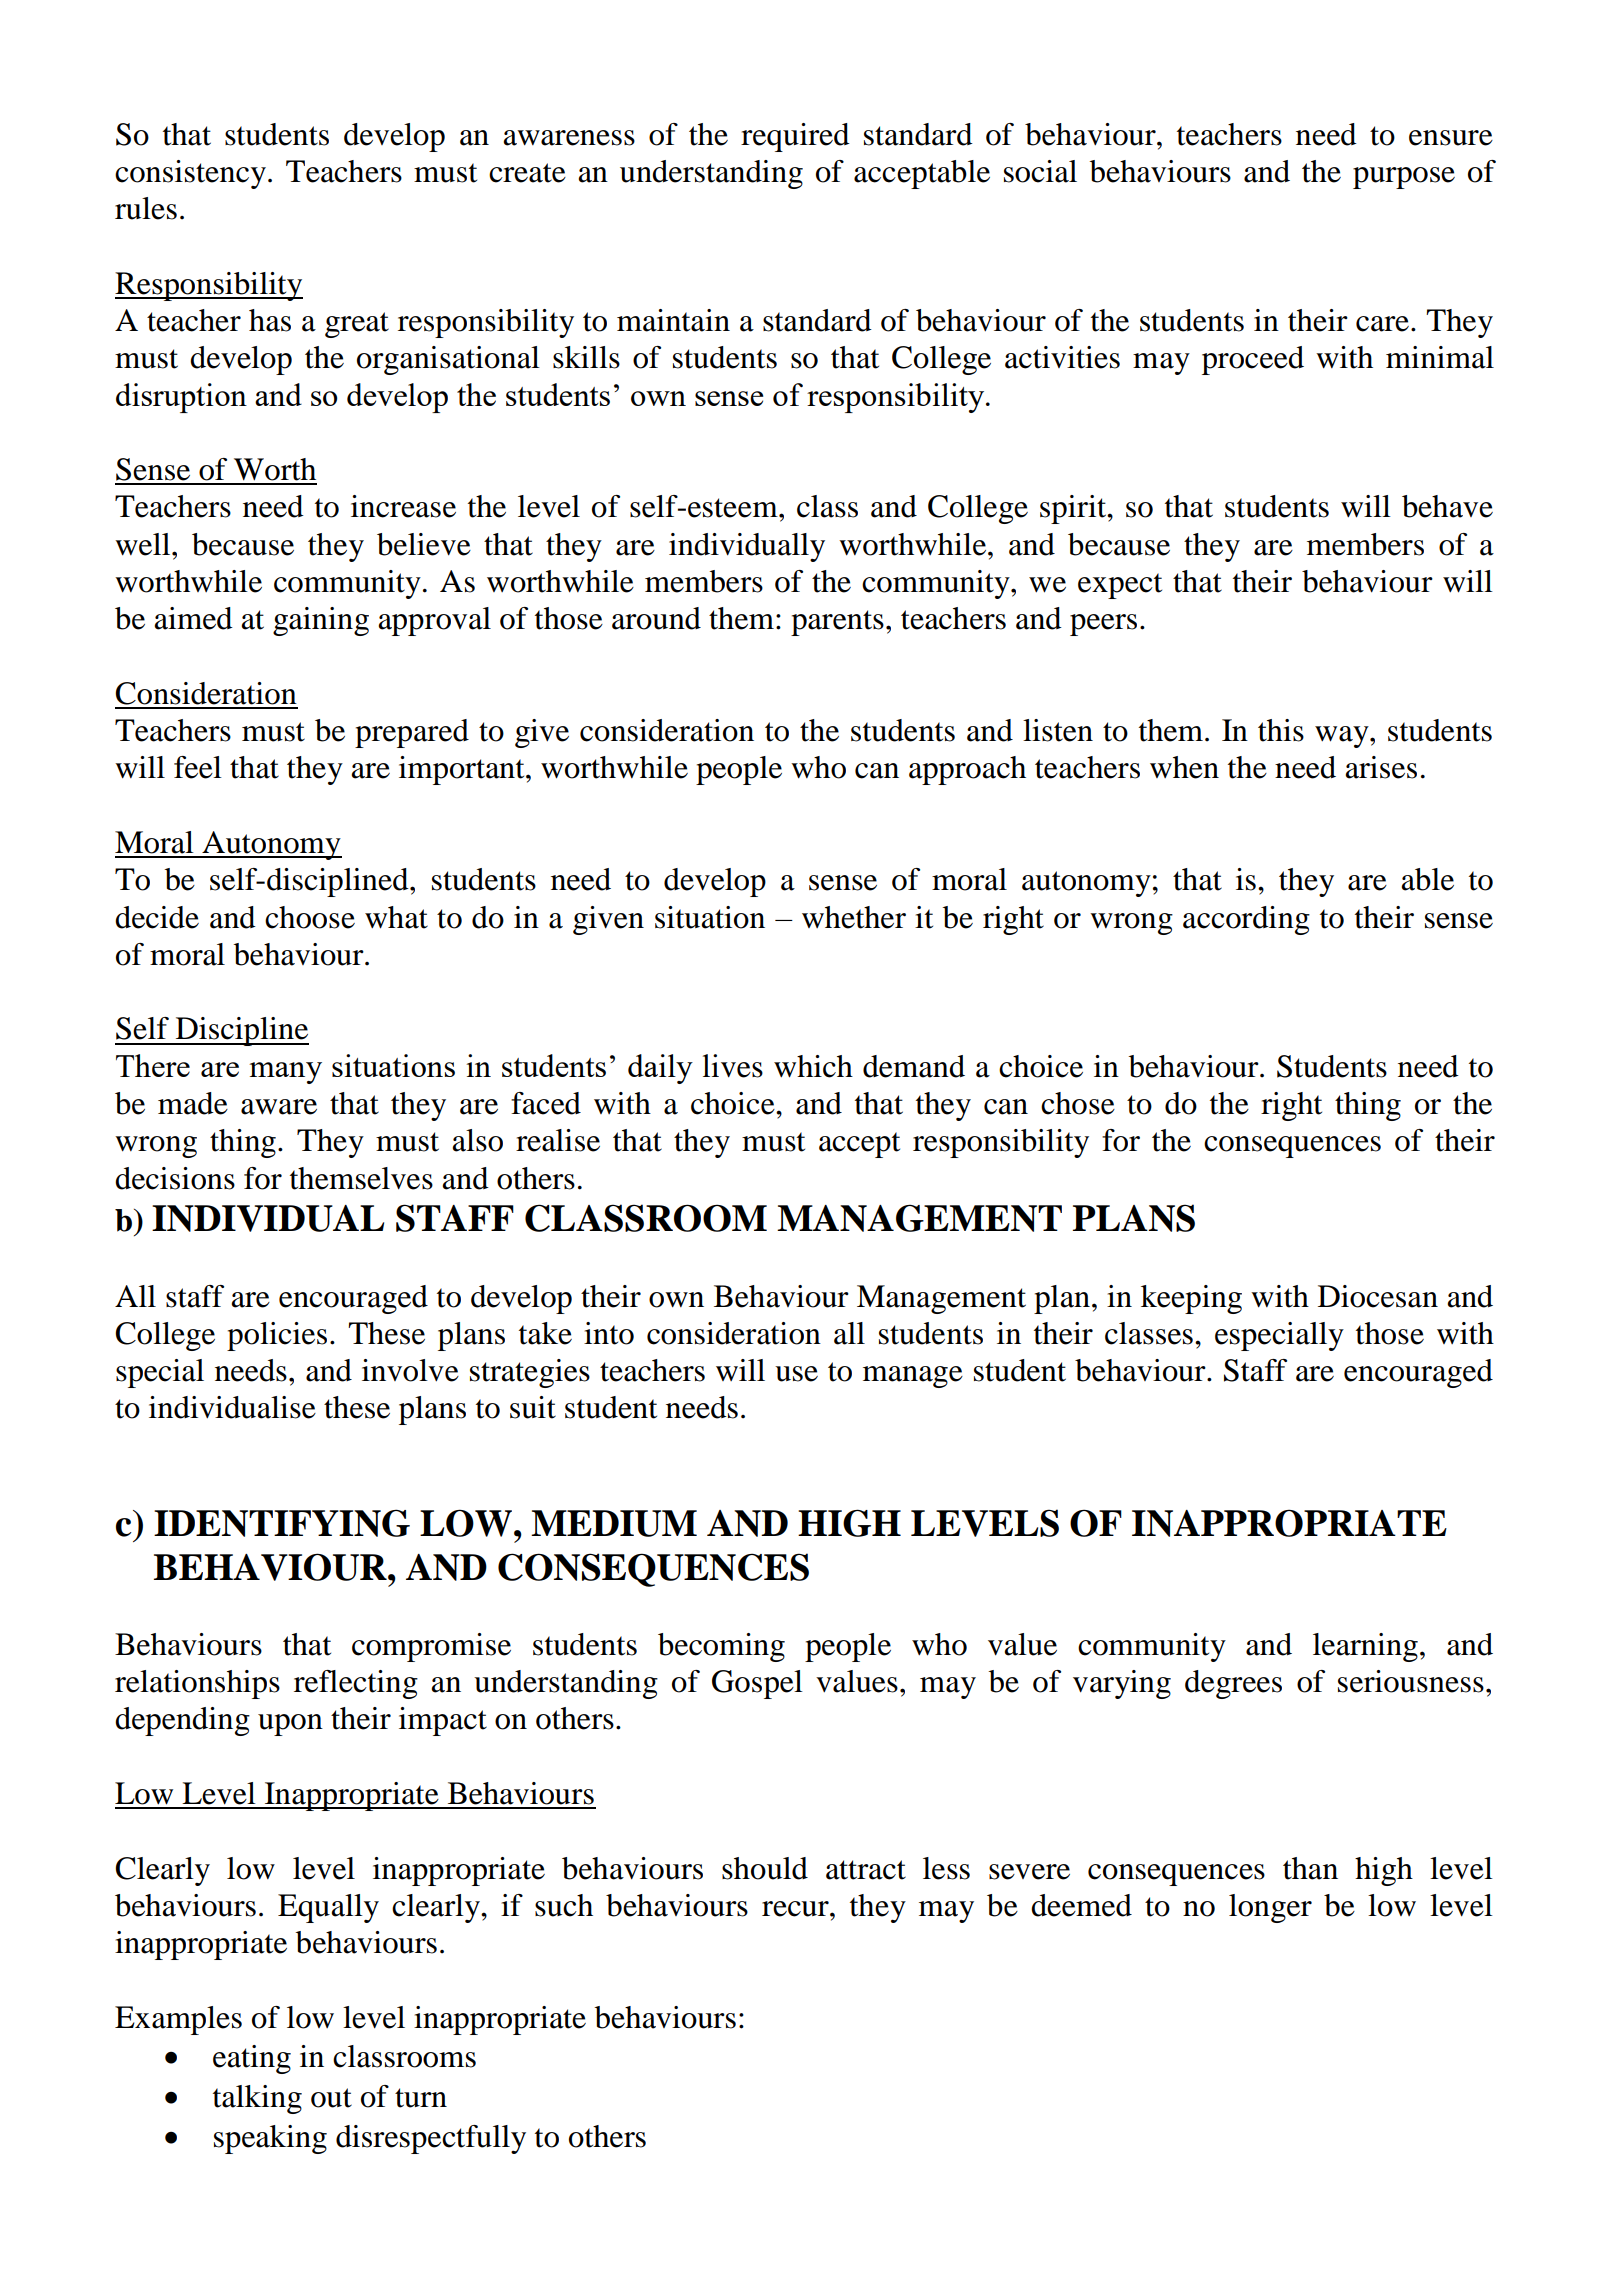 The height and width of the image is (2275, 1609). Describe the element at coordinates (285, 1073) in the image. I see `many` at that location.
